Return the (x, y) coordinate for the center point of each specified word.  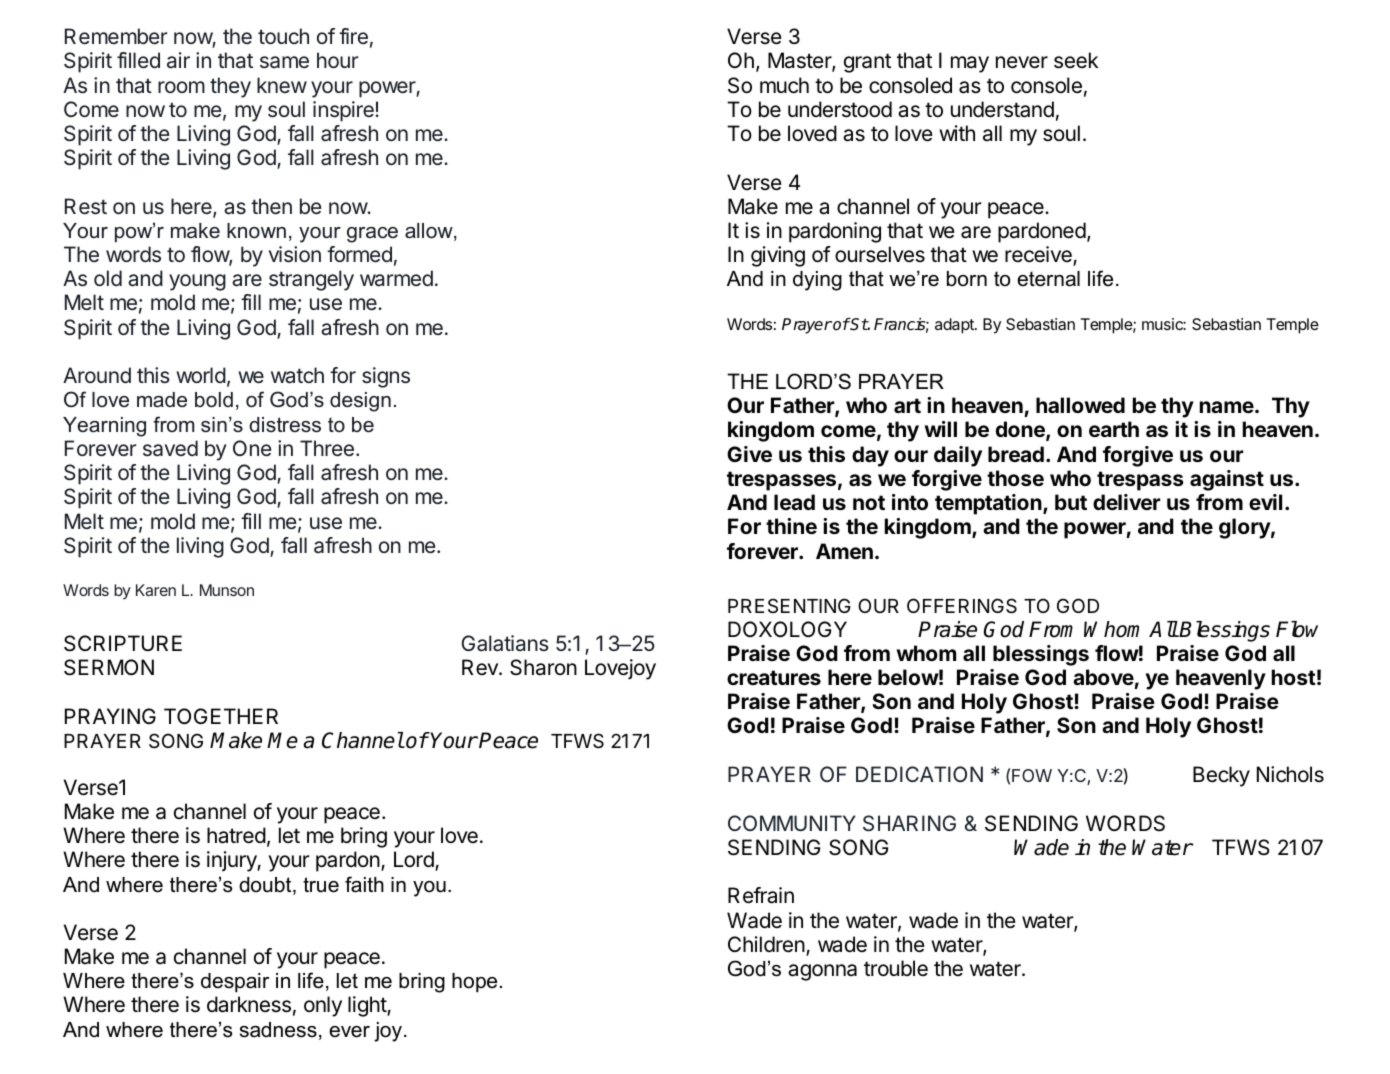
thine (791, 526)
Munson (227, 590)
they (230, 87)
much (784, 85)
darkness (249, 1004)
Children (767, 945)
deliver (1127, 502)
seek (1076, 60)
